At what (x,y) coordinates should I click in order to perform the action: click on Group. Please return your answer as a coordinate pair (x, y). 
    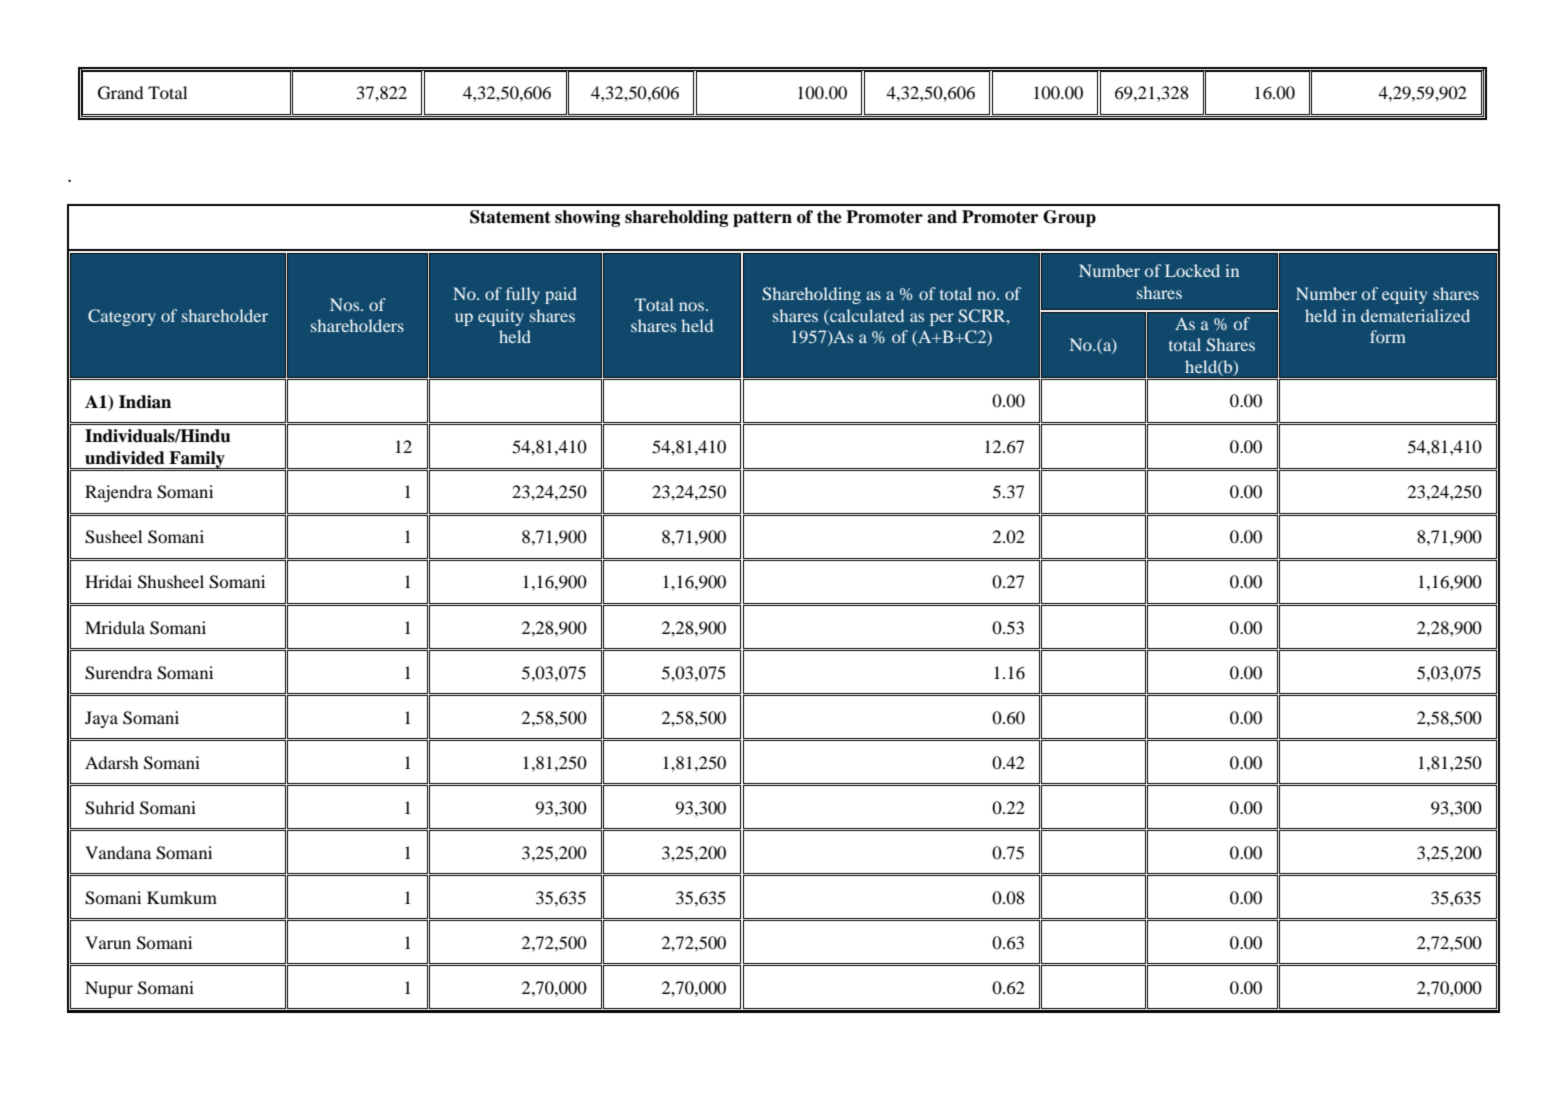
    Looking at the image, I should click on (1069, 218).
